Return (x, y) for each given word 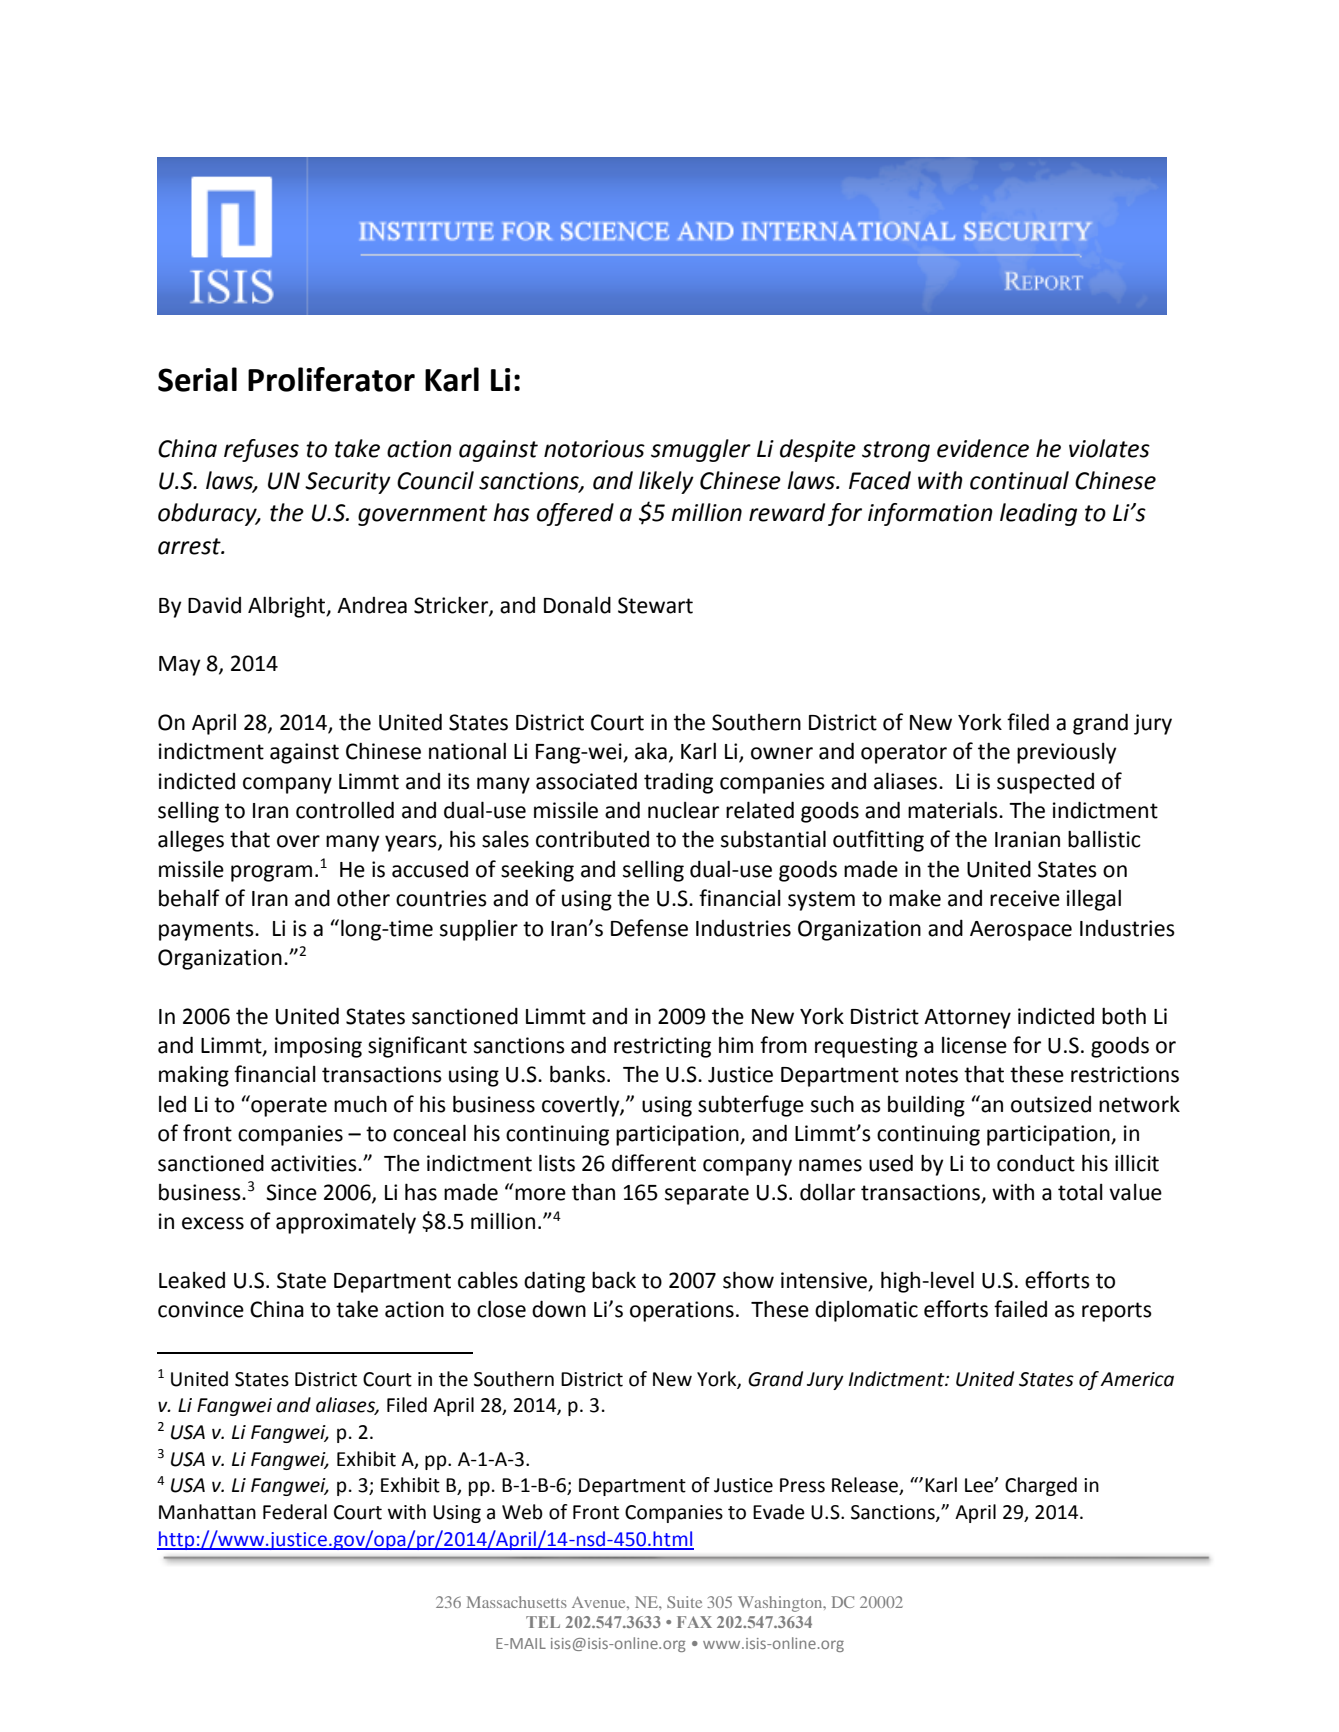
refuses (261, 450)
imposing (318, 1047)
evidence (983, 448)
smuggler (701, 450)
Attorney (967, 1019)
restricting (662, 1047)
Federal (295, 1512)
